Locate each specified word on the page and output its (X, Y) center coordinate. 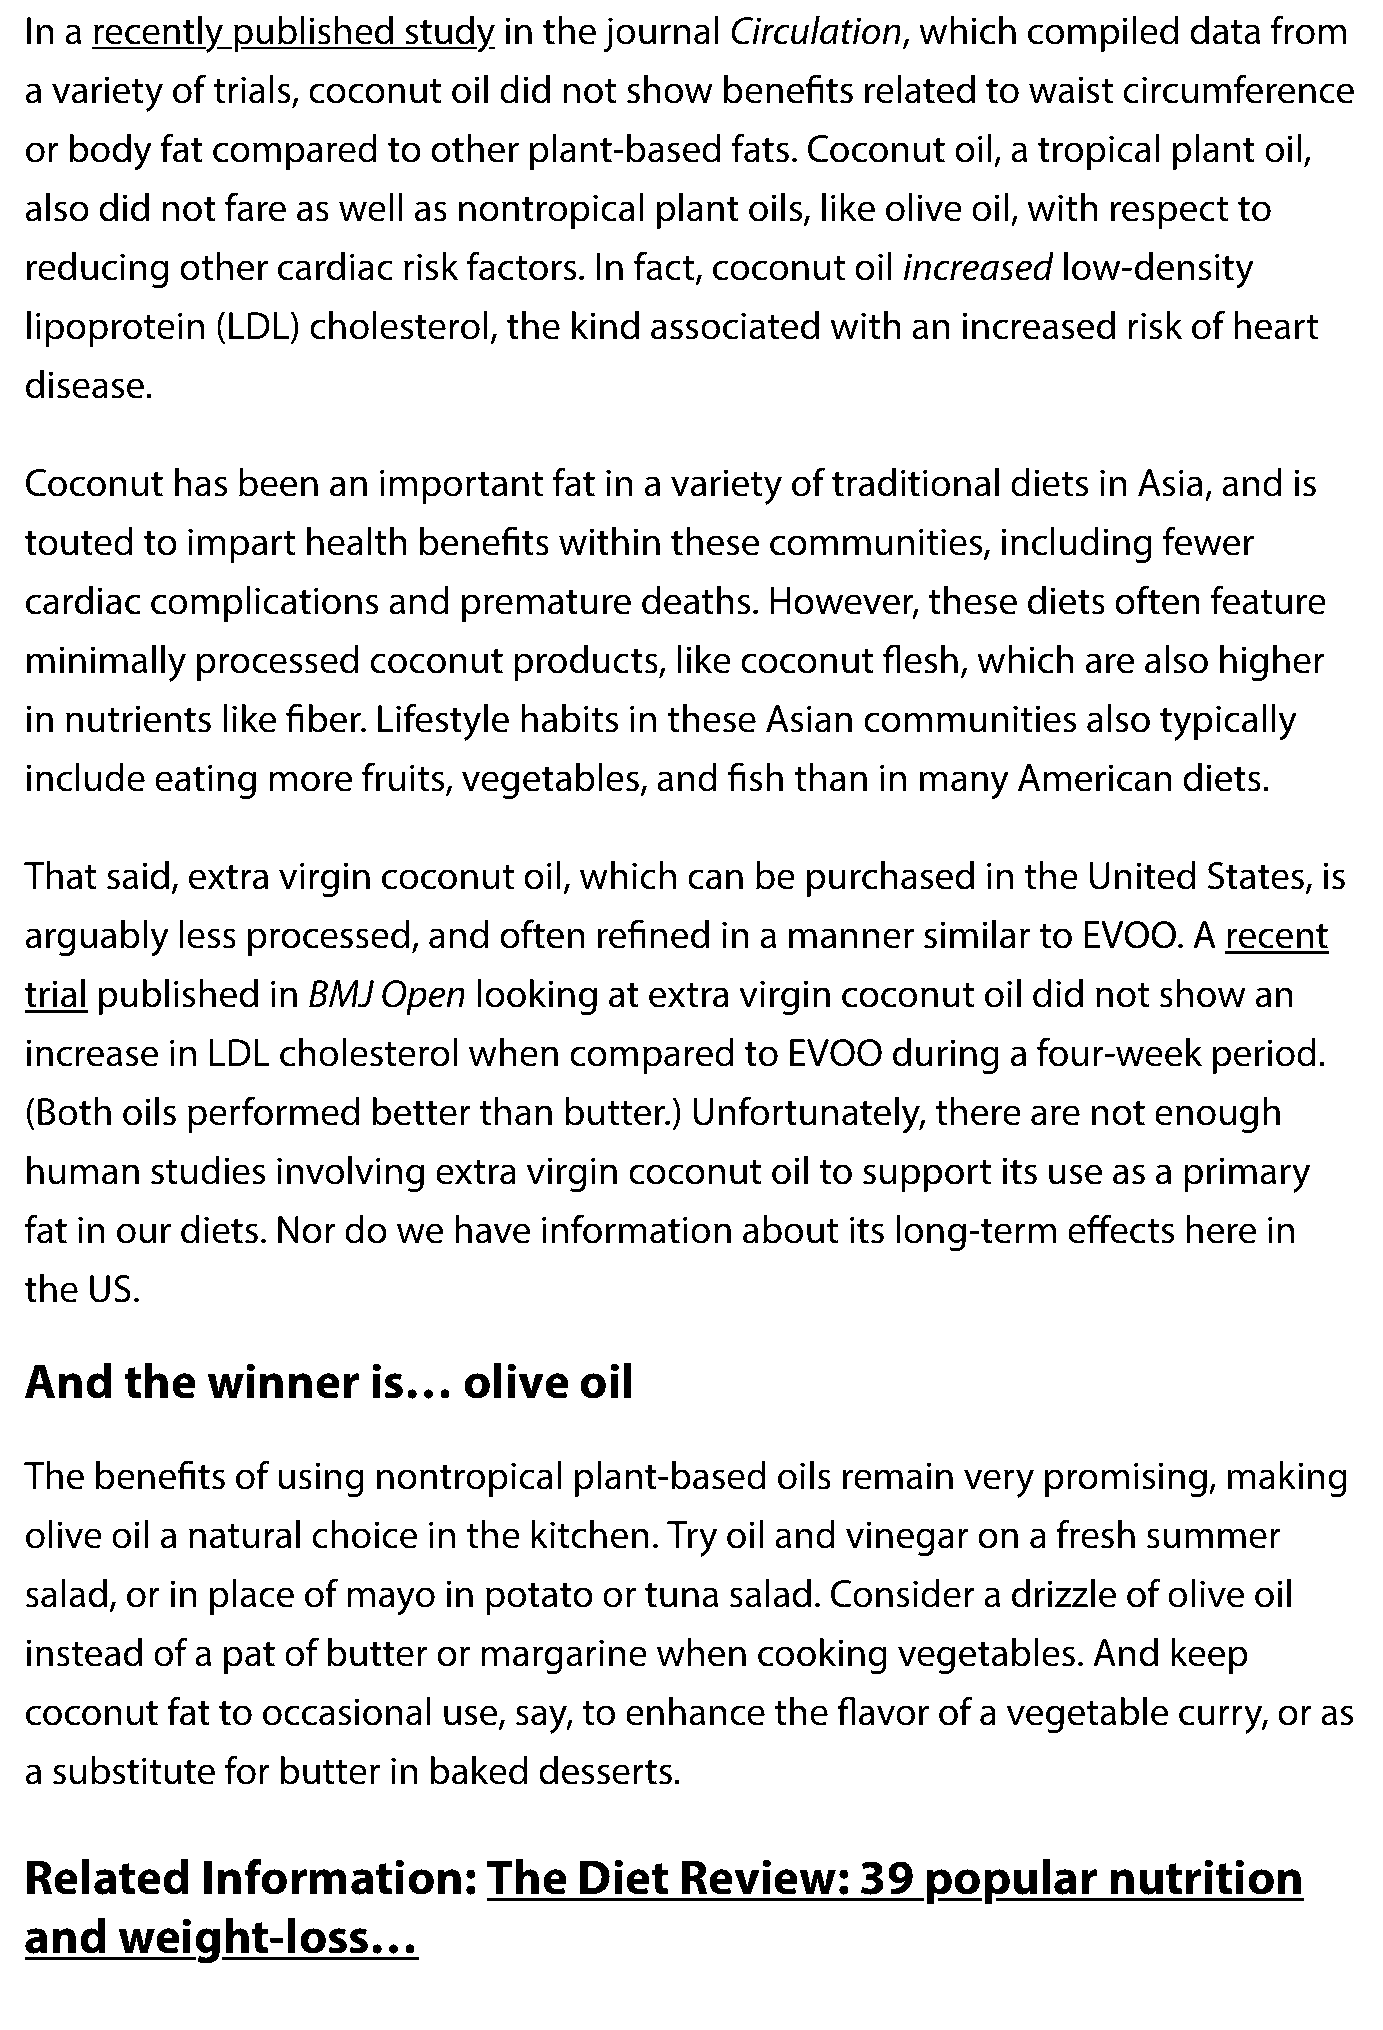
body (111, 152)
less (208, 934)
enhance (695, 1711)
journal (661, 34)
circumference (1238, 89)
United (1142, 875)
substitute (134, 1770)
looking (537, 997)
